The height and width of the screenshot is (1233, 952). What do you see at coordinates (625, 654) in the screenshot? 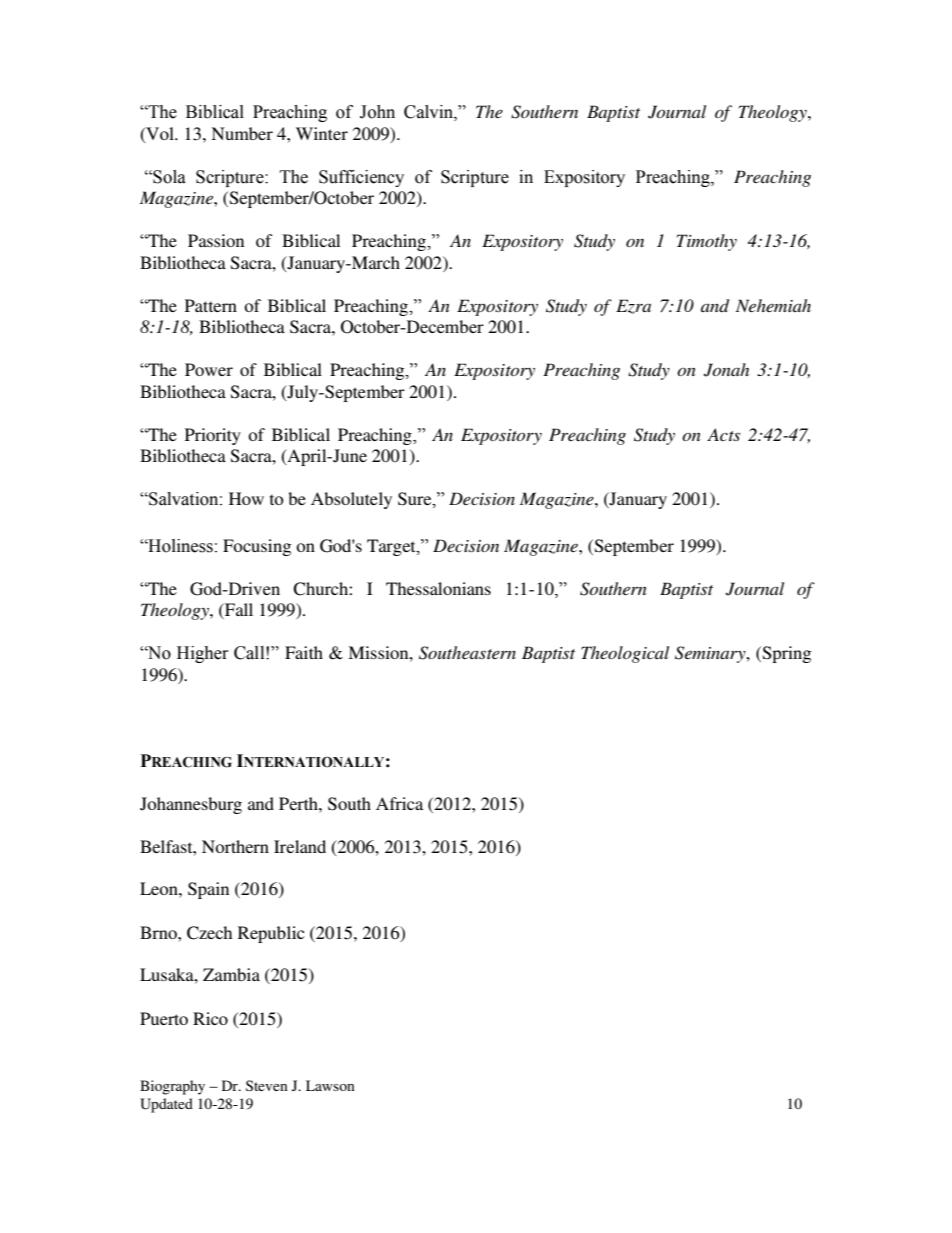
I see `Theological` at bounding box center [625, 654].
